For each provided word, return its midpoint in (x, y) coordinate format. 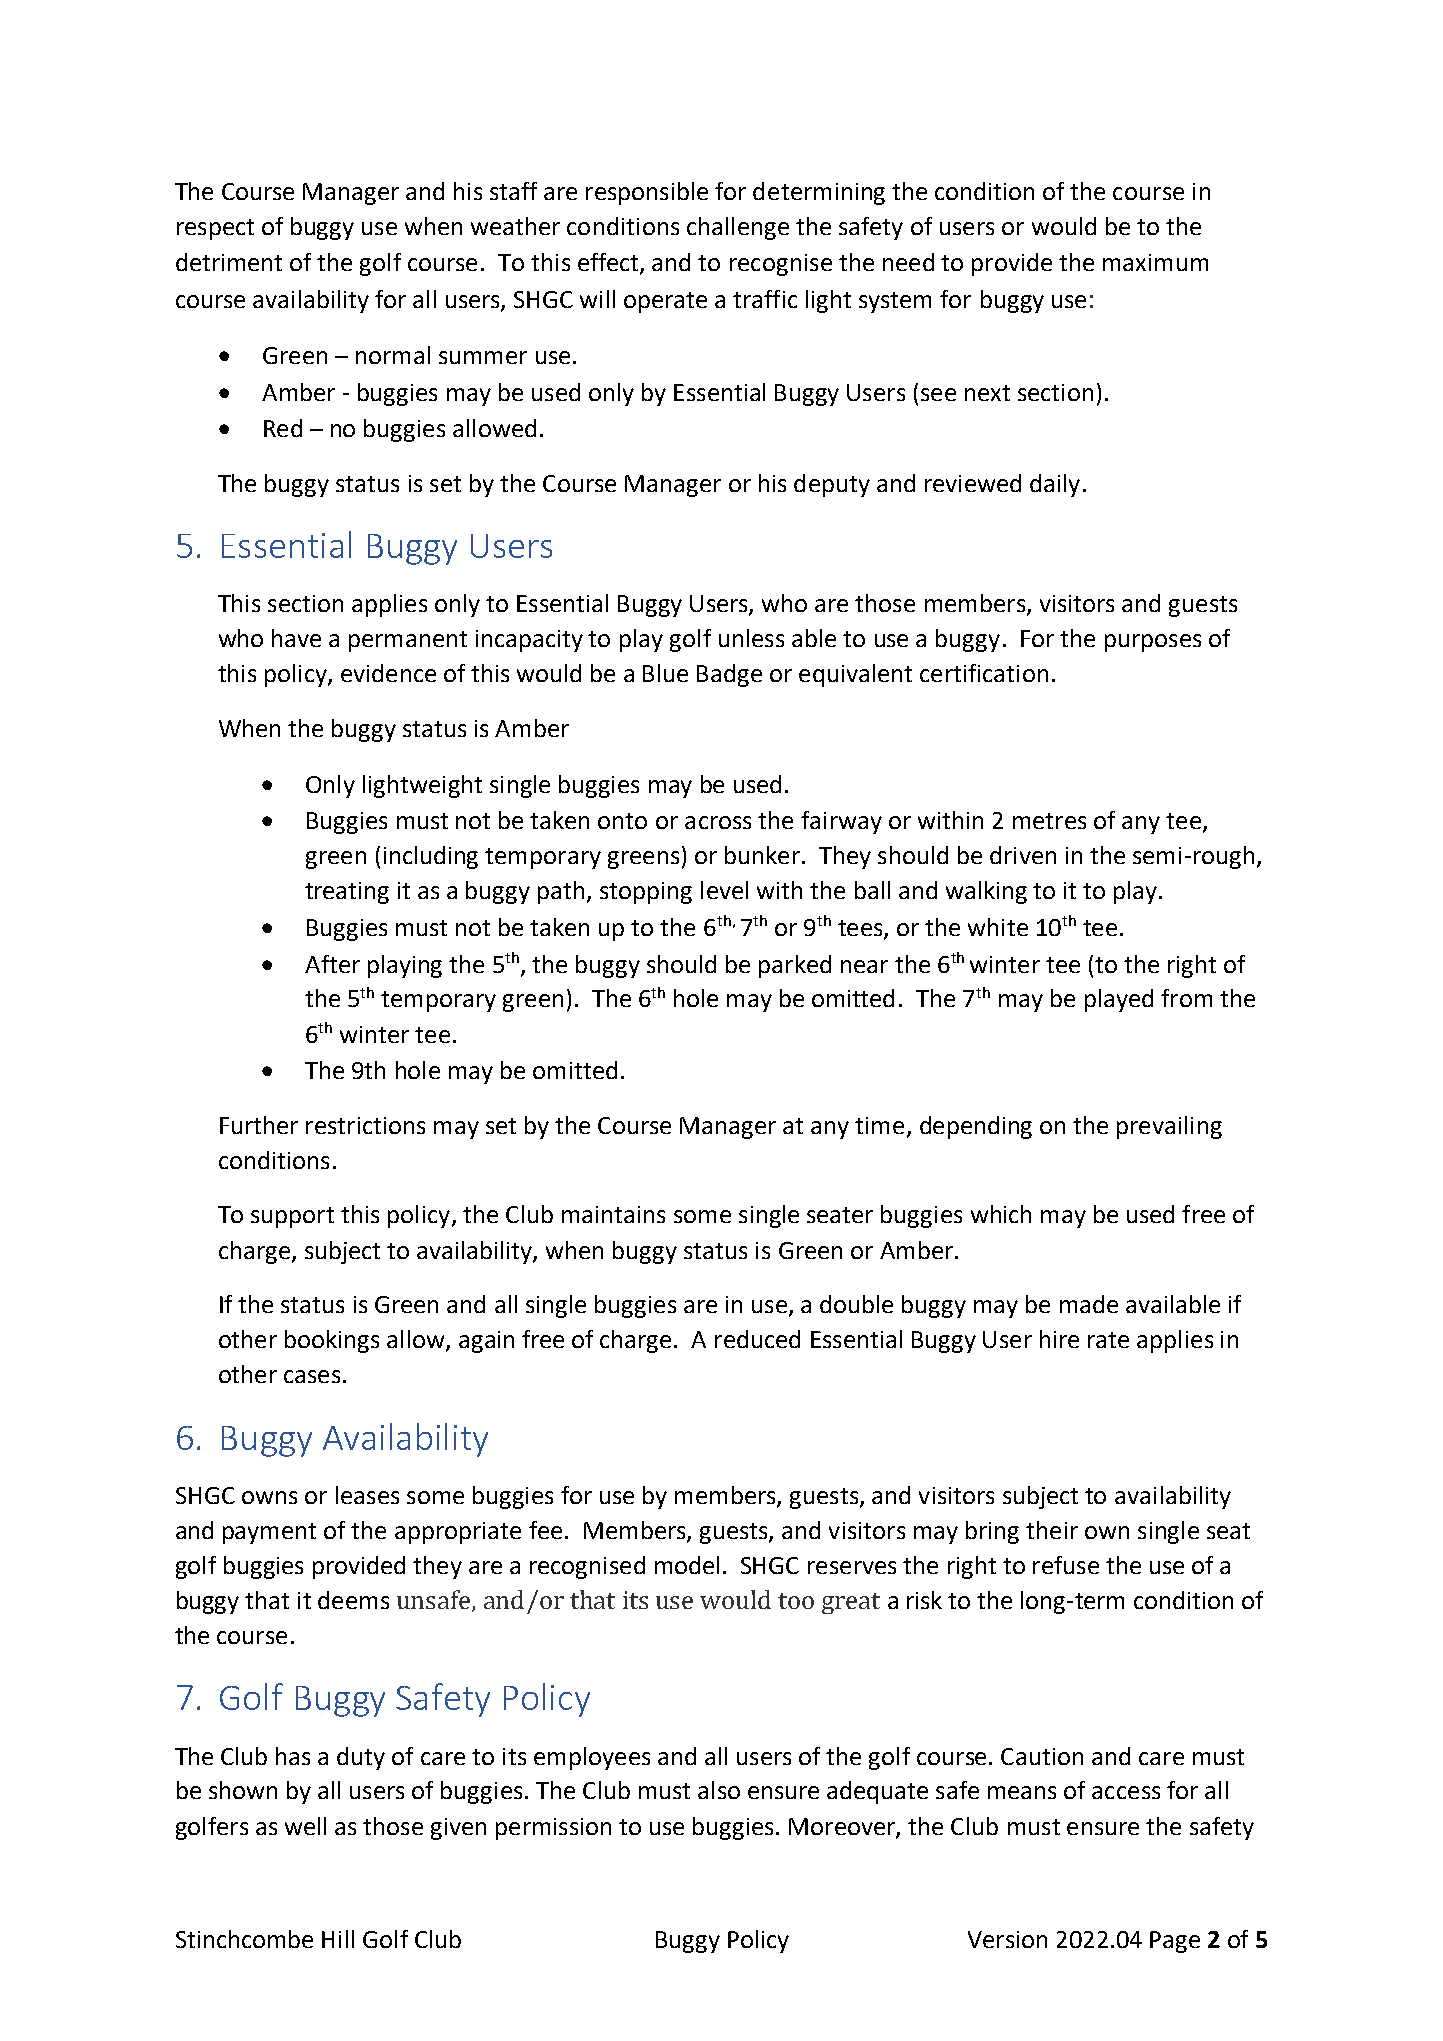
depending (976, 1127)
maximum (1155, 262)
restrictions (365, 1125)
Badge (729, 675)
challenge (738, 228)
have (296, 638)
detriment (229, 262)
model (687, 1565)
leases (367, 1495)
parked (795, 966)
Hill (338, 1939)
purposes (1153, 643)
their (1052, 1530)
